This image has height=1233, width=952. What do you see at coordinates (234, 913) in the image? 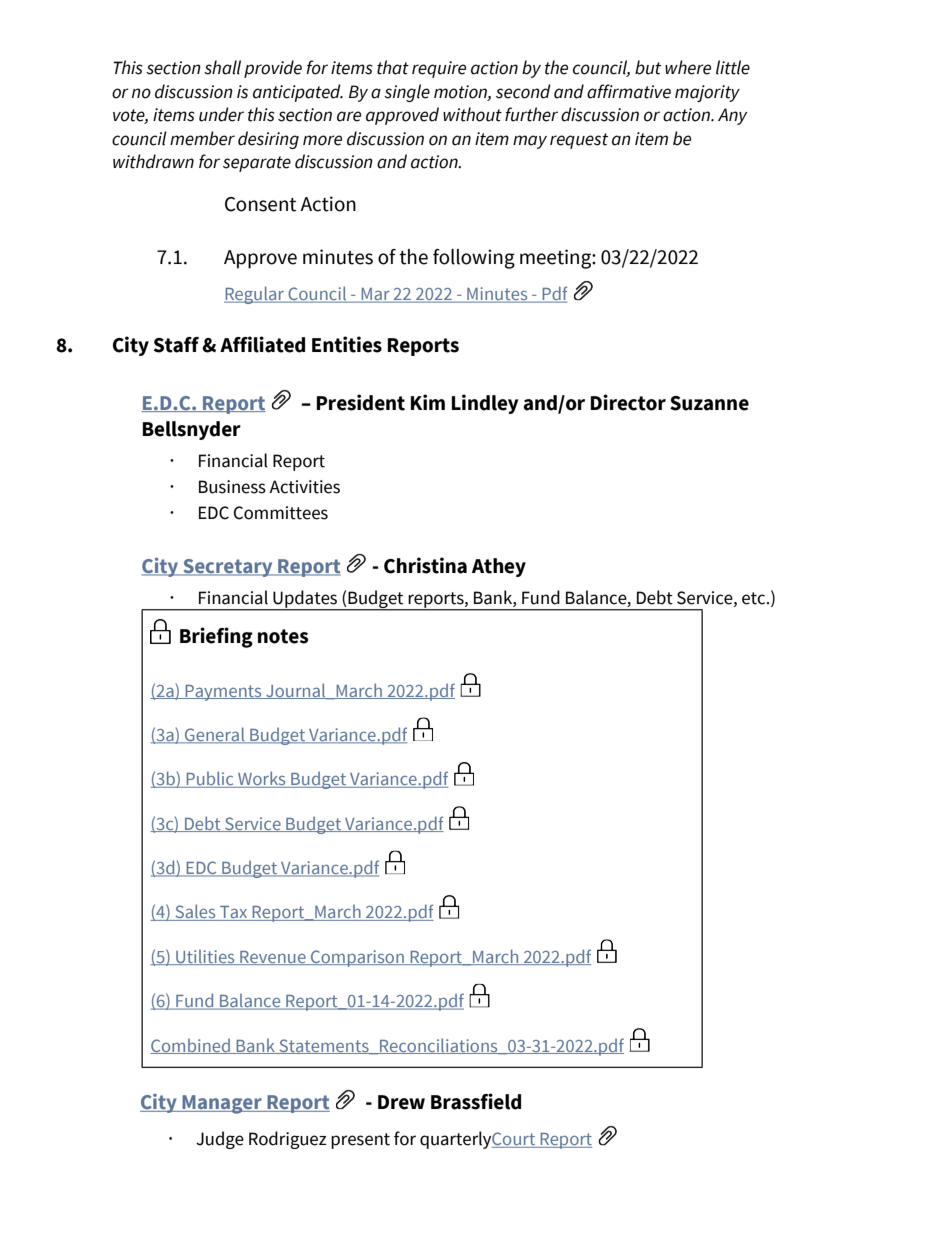
I see `Tax` at bounding box center [234, 913].
